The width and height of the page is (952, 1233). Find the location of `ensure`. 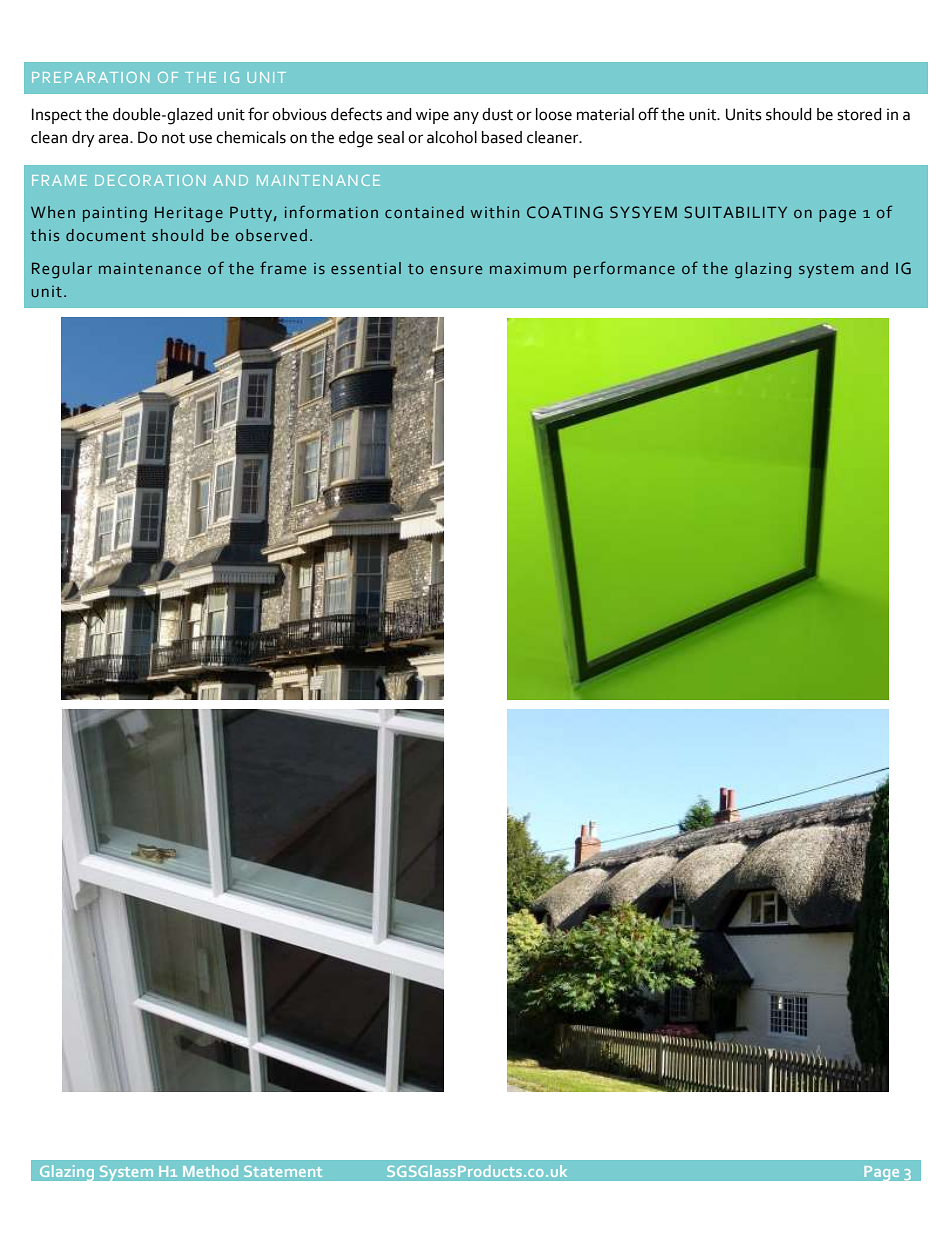

ensure is located at coordinates (456, 270).
